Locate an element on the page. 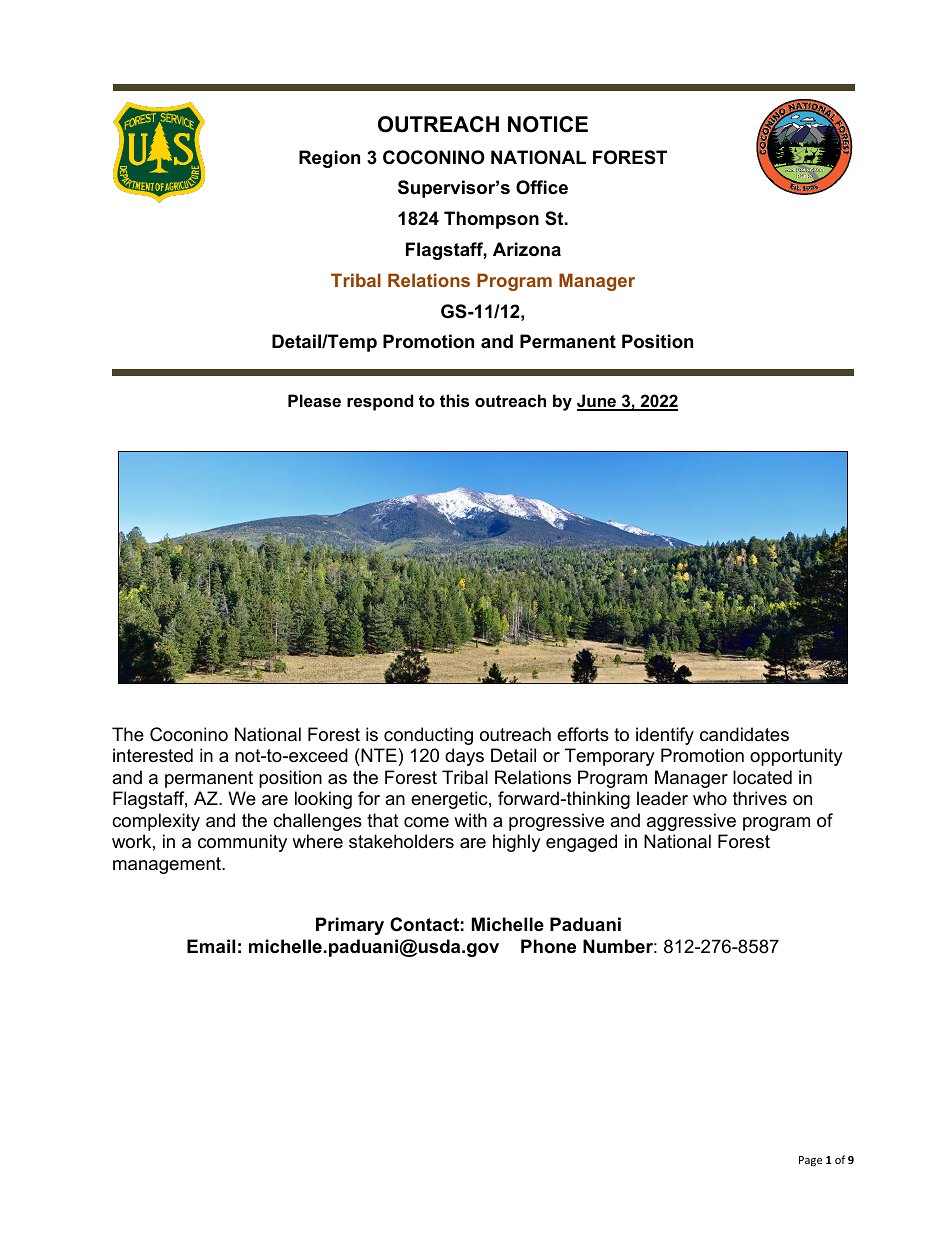 The height and width of the image is (1233, 952). who is located at coordinates (710, 798).
